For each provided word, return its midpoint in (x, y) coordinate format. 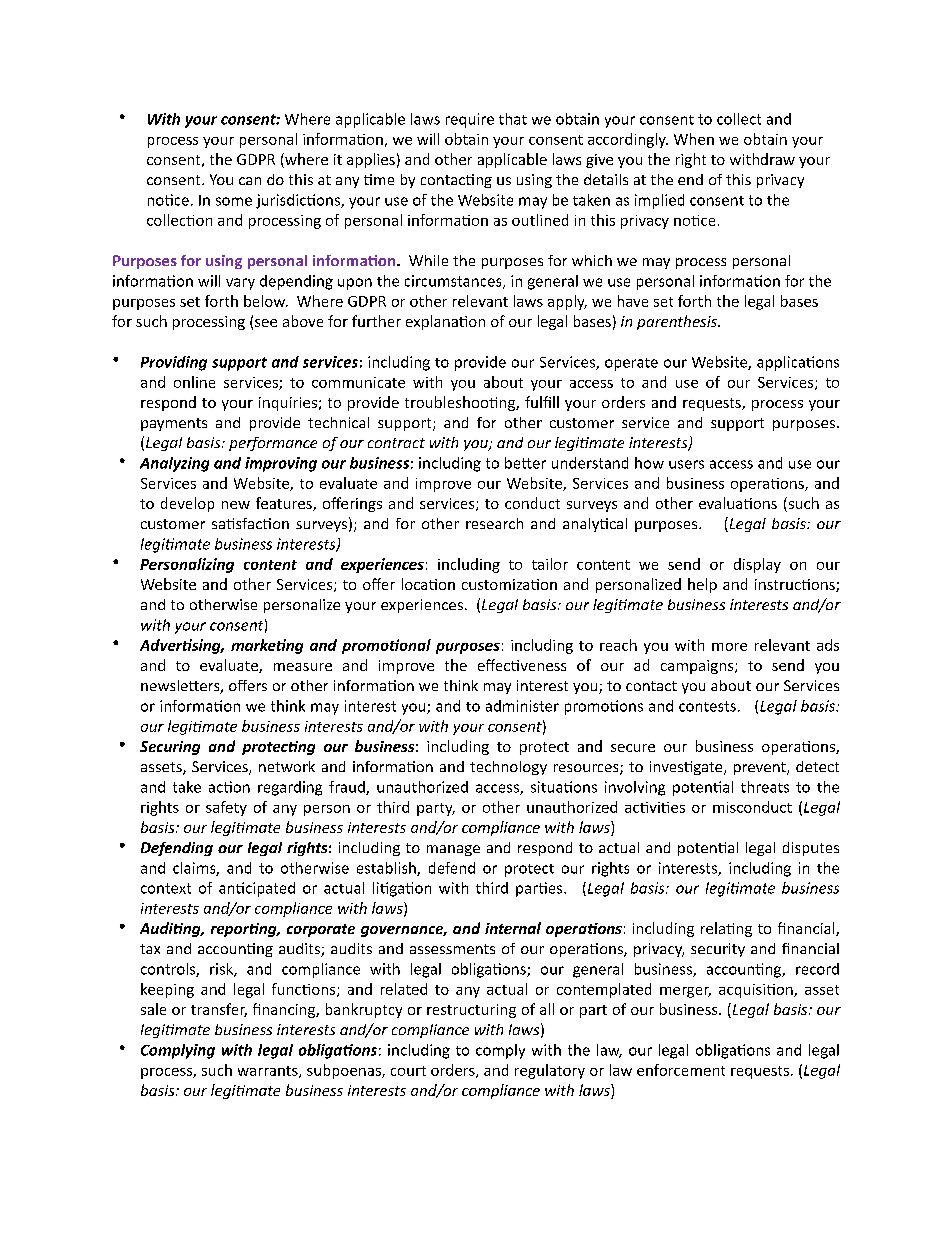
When (694, 139)
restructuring (471, 1011)
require (470, 120)
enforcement (681, 1070)
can (250, 181)
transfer (219, 1010)
